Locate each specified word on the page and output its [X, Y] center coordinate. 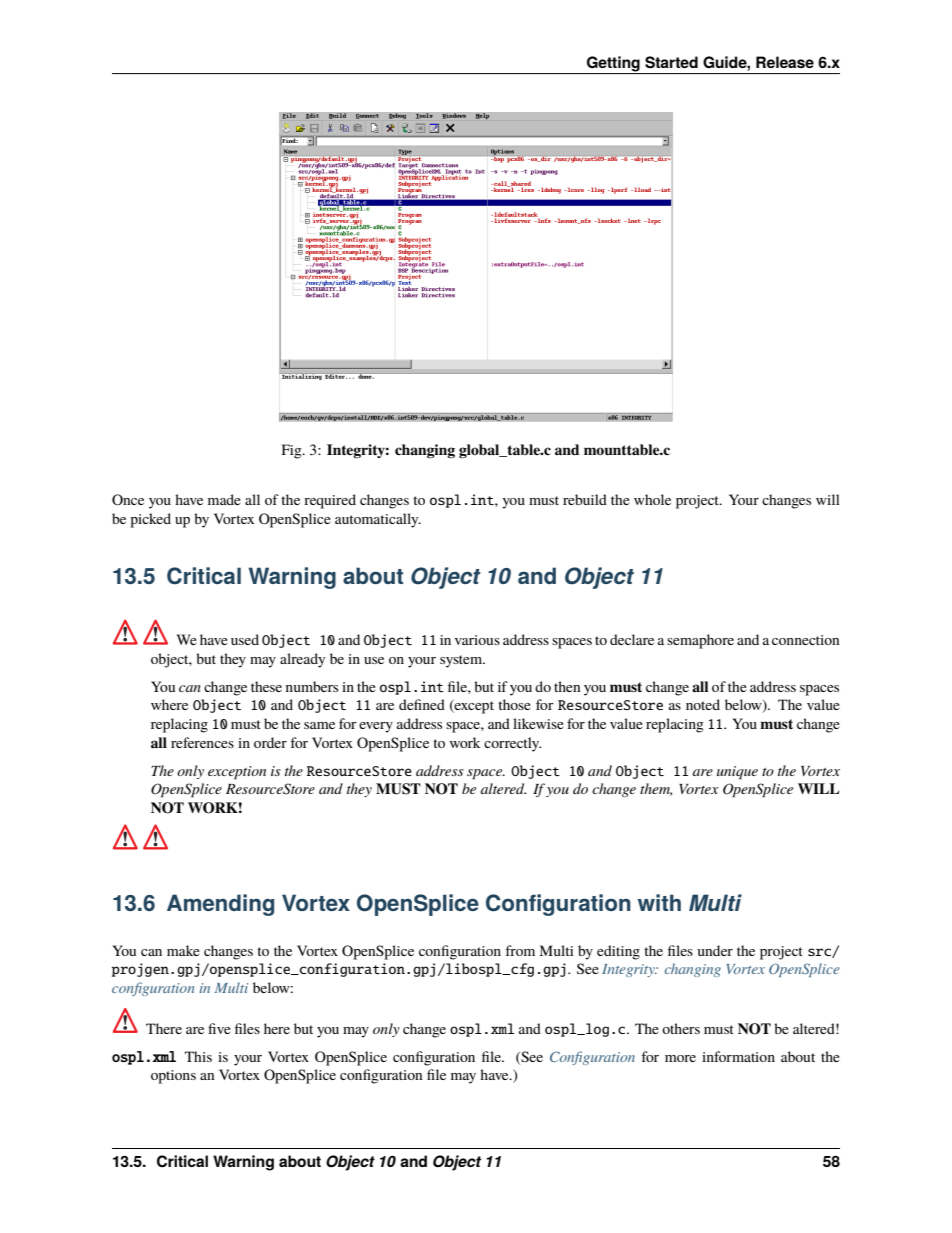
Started [671, 62]
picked [150, 520]
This [198, 1056]
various [477, 640]
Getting [613, 65]
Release [785, 62]
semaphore [700, 641]
